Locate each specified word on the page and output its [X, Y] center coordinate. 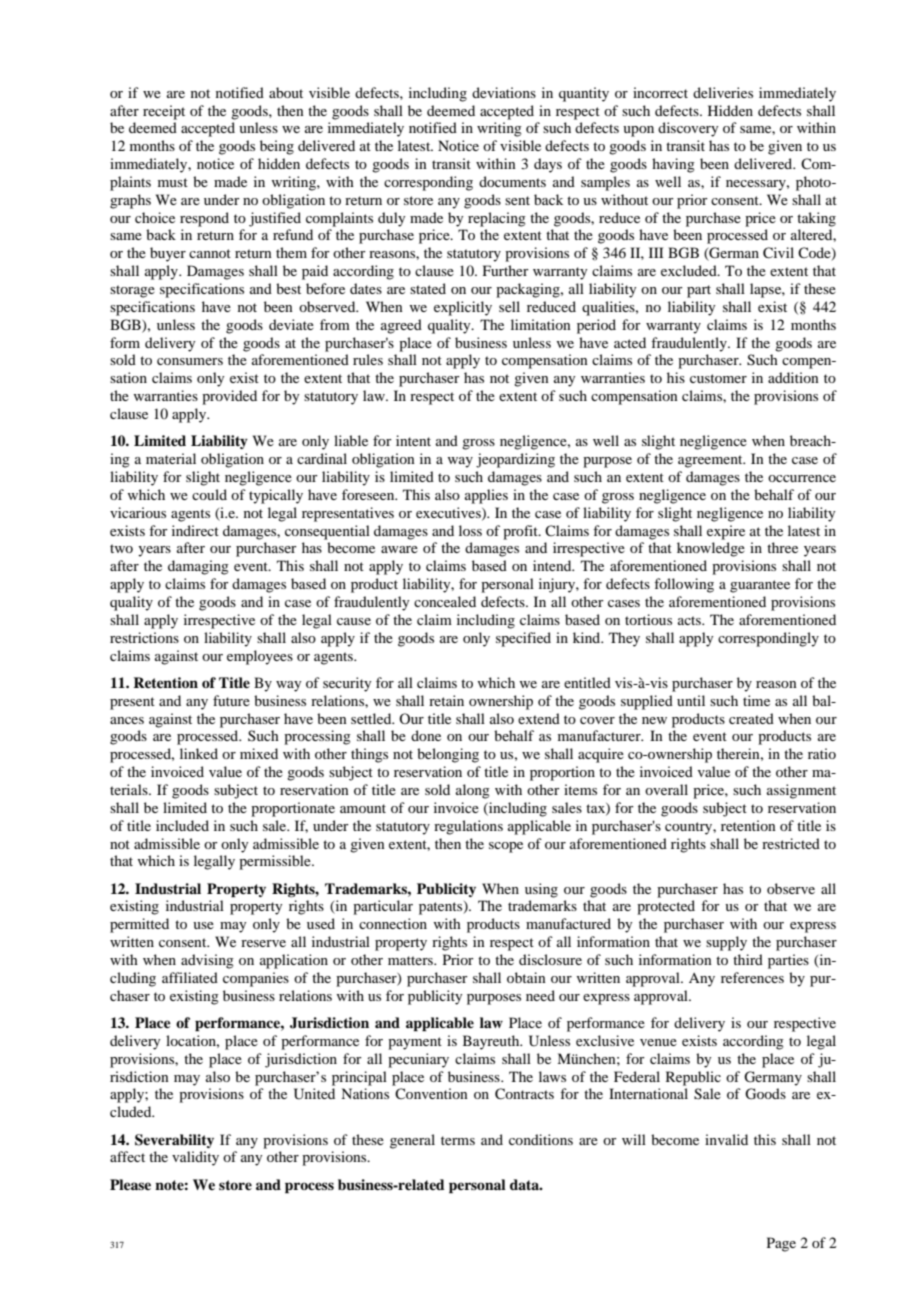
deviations [504, 92]
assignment [801, 791]
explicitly [463, 308]
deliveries [723, 92]
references [752, 977]
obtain [526, 977]
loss [470, 530]
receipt [164, 112]
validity [195, 1158]
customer [718, 378]
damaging [198, 567]
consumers [190, 361]
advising [207, 961]
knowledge [711, 549]
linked [199, 753]
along [473, 791]
